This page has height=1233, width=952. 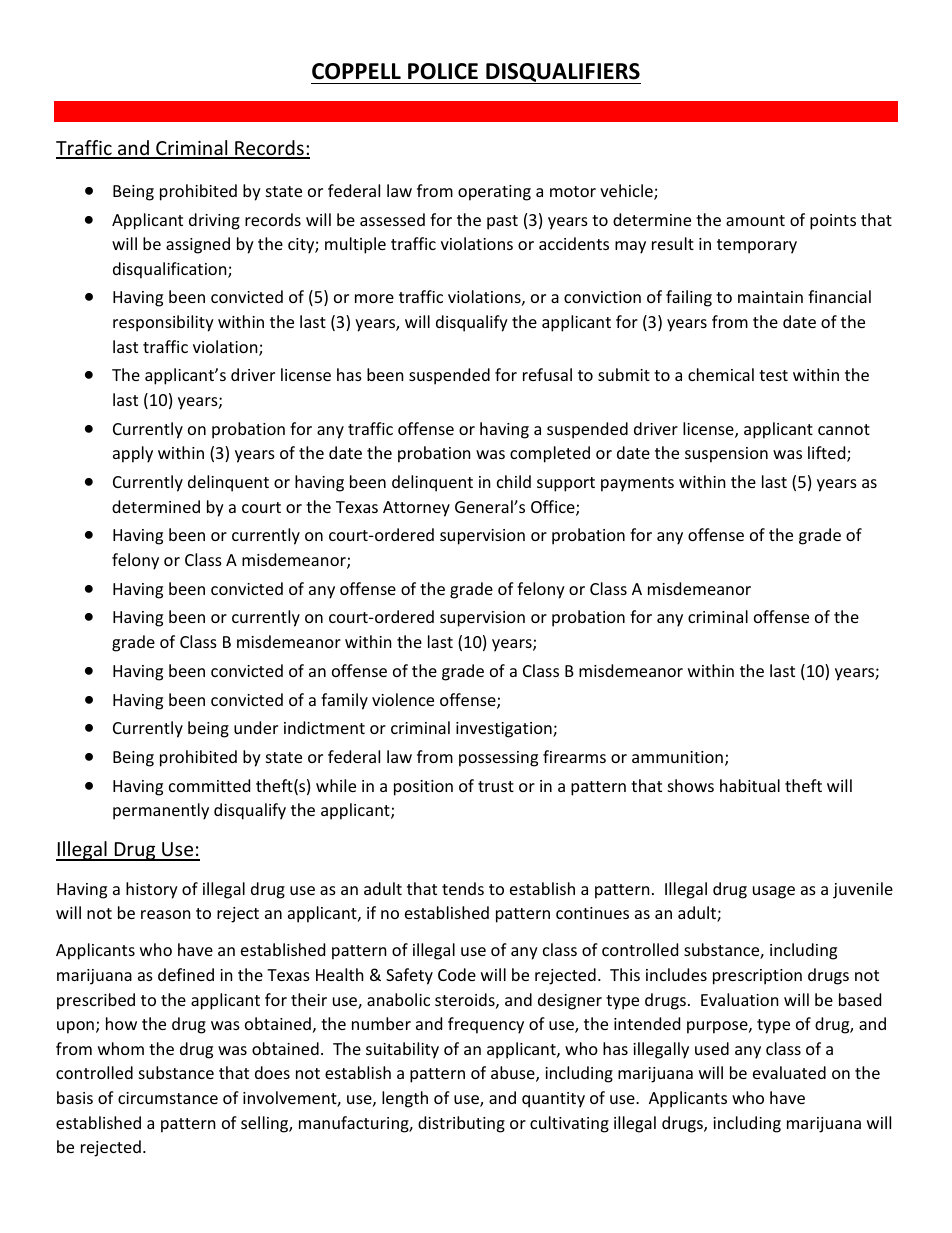 What do you see at coordinates (133, 454) in the page?
I see `apply` at bounding box center [133, 454].
